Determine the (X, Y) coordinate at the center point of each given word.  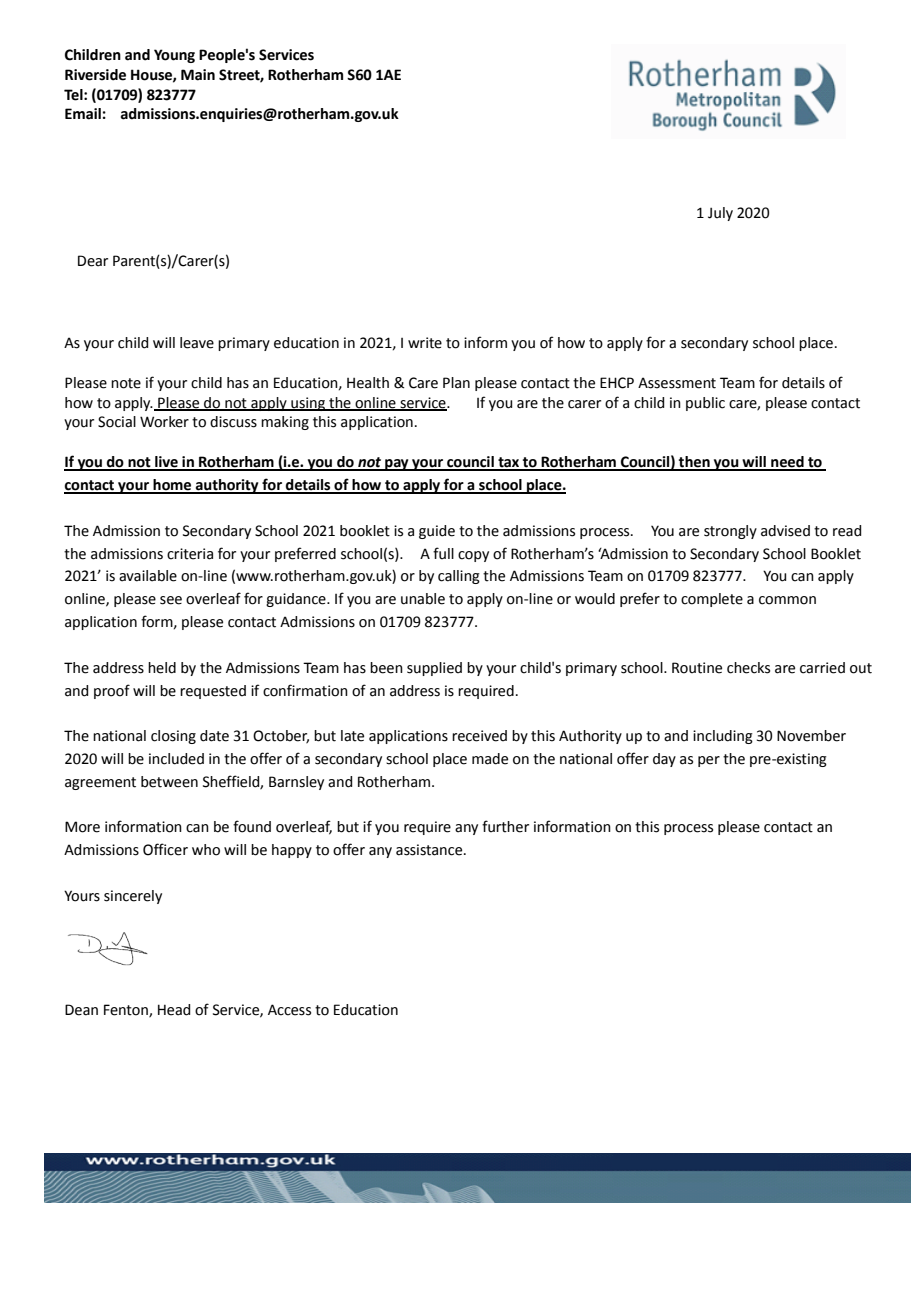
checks (748, 668)
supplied (434, 669)
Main (198, 75)
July (720, 214)
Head (174, 1010)
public (705, 404)
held (162, 668)
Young (174, 56)
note (126, 383)
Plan (456, 383)
